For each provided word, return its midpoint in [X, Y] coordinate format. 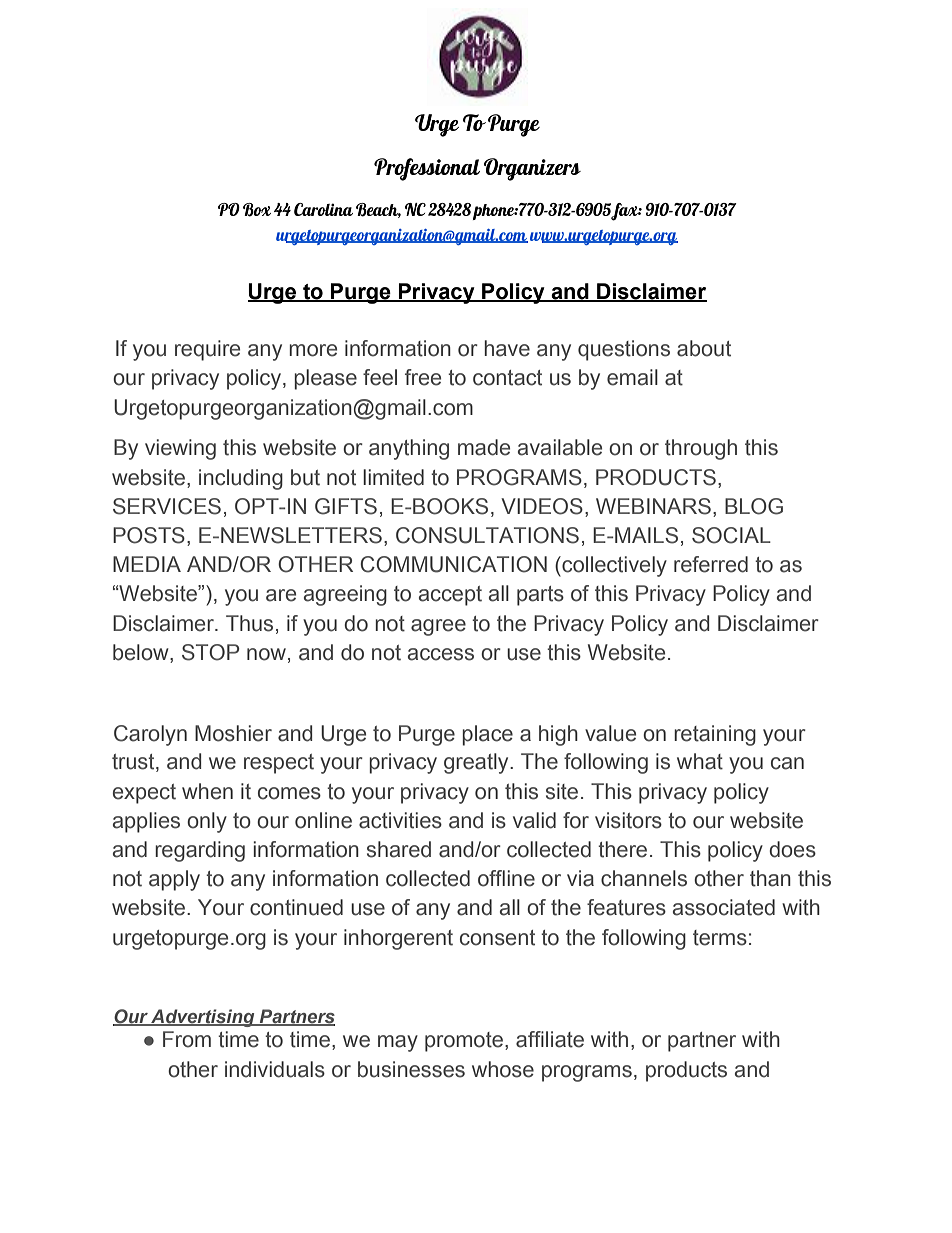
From [187, 1039]
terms [720, 938]
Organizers [532, 169]
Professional [427, 169]
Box [257, 210]
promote [464, 1042]
